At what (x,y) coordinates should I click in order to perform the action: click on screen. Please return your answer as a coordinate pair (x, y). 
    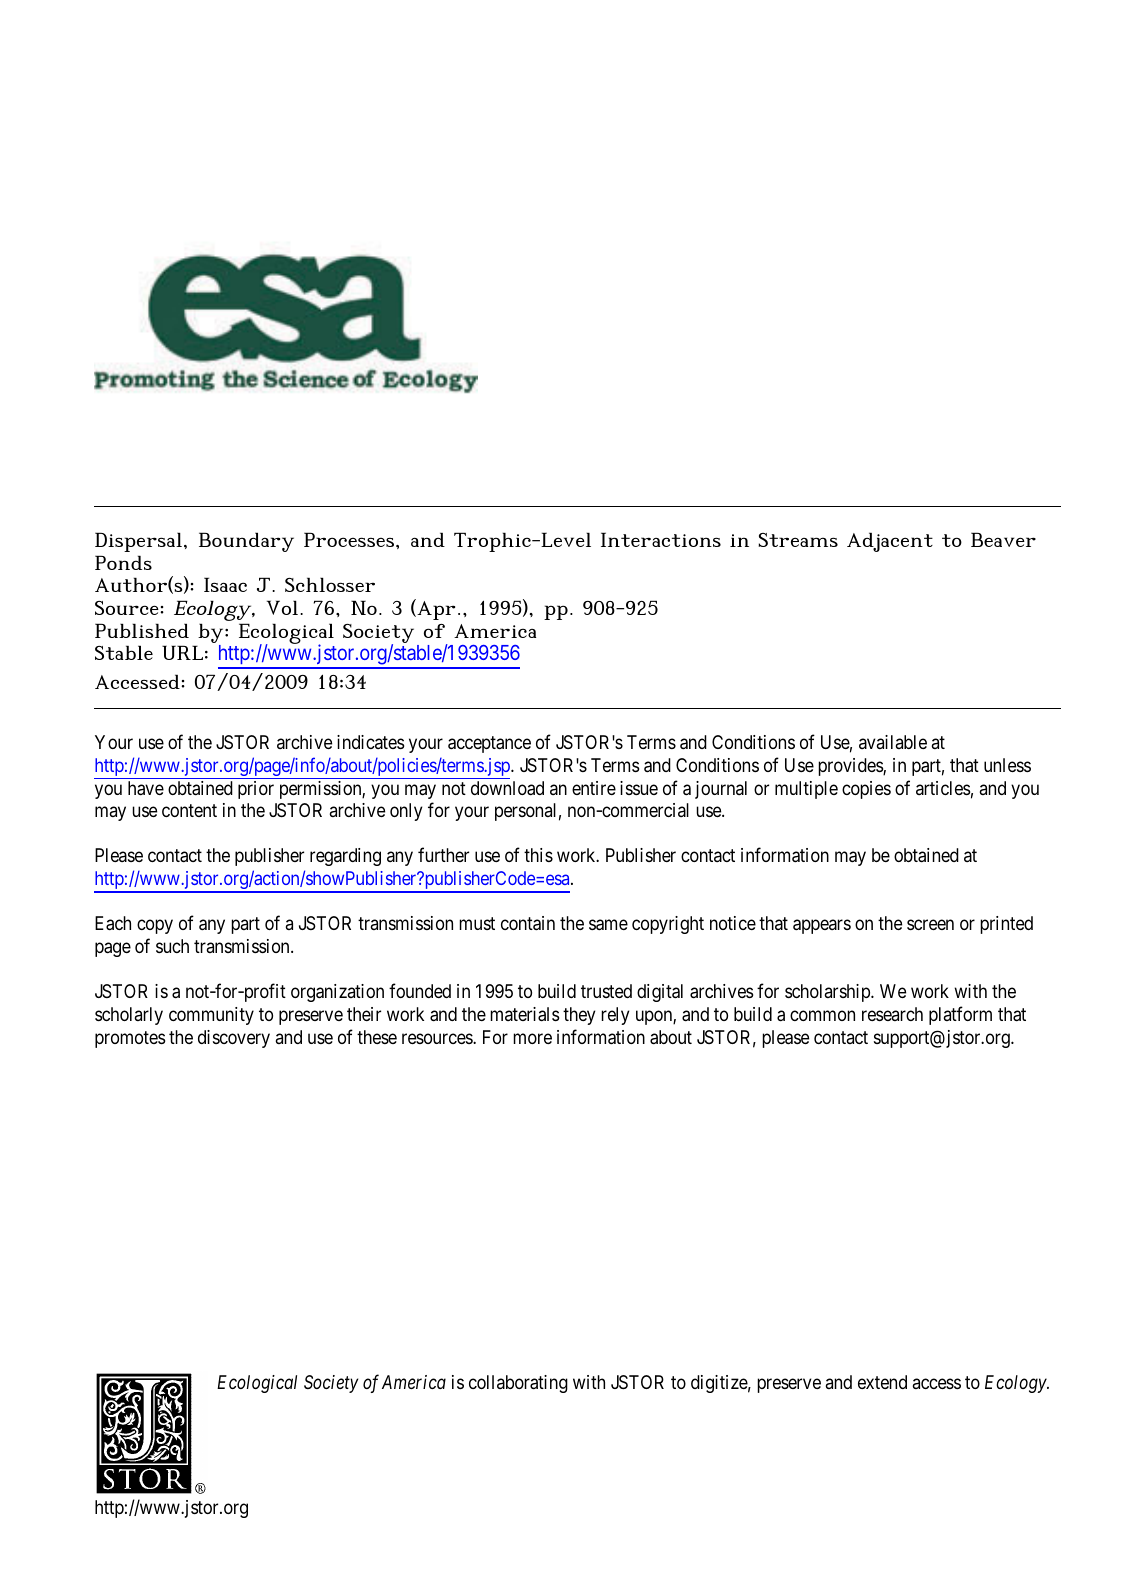
    Looking at the image, I should click on (930, 925).
